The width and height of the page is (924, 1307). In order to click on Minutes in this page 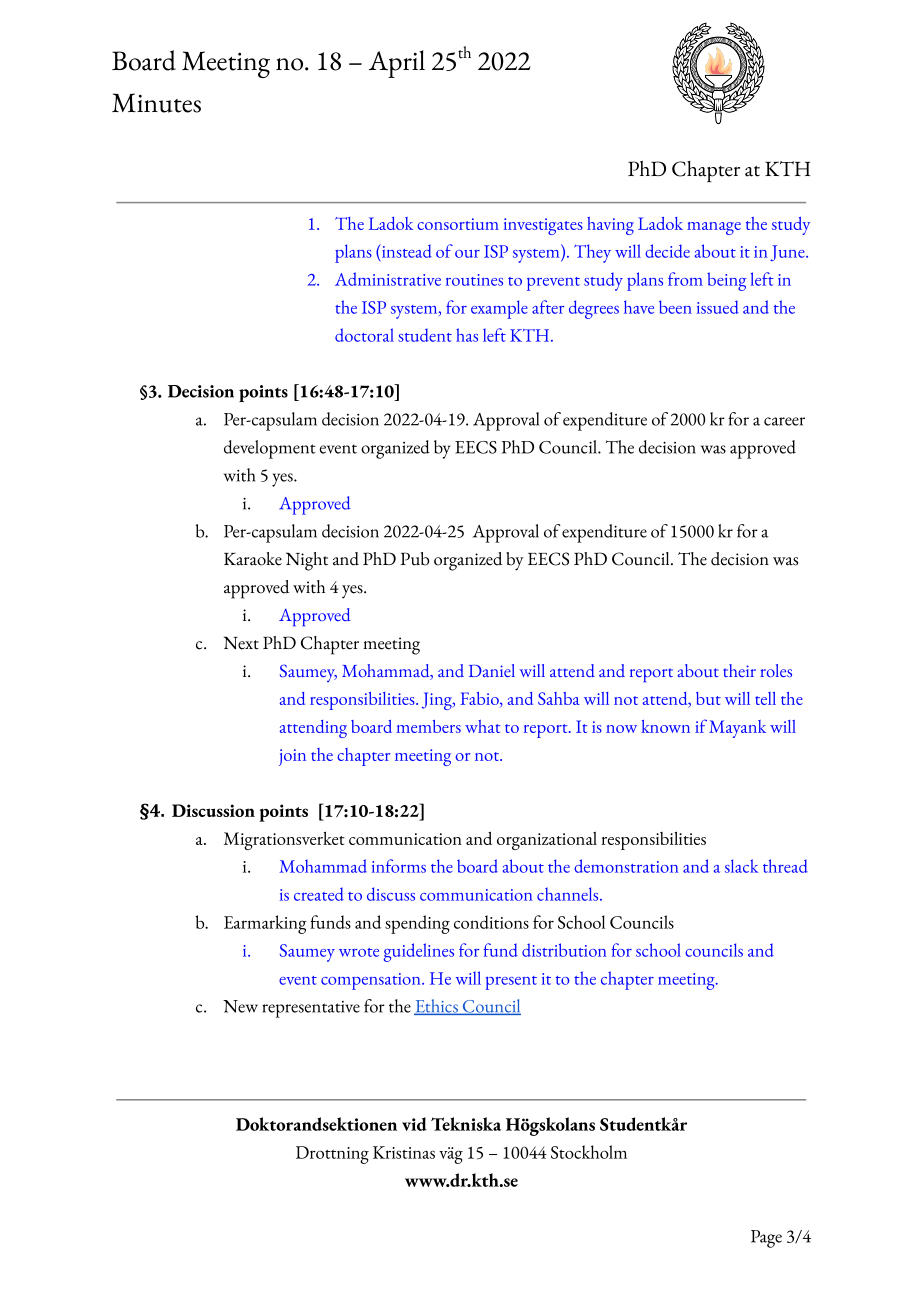, I will do `click(156, 103)`.
